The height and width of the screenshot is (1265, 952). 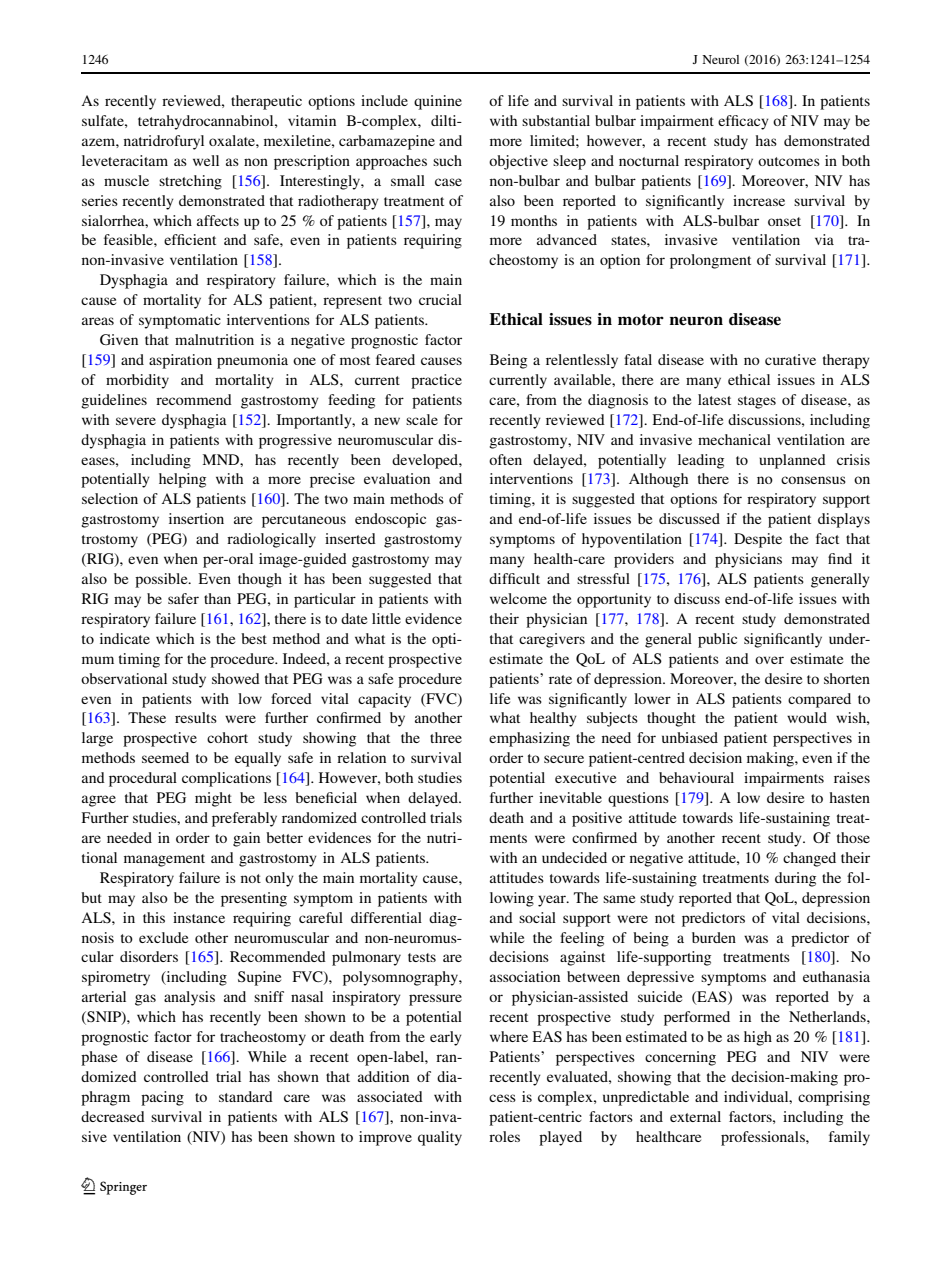 I want to click on behavioural, so click(x=696, y=777).
